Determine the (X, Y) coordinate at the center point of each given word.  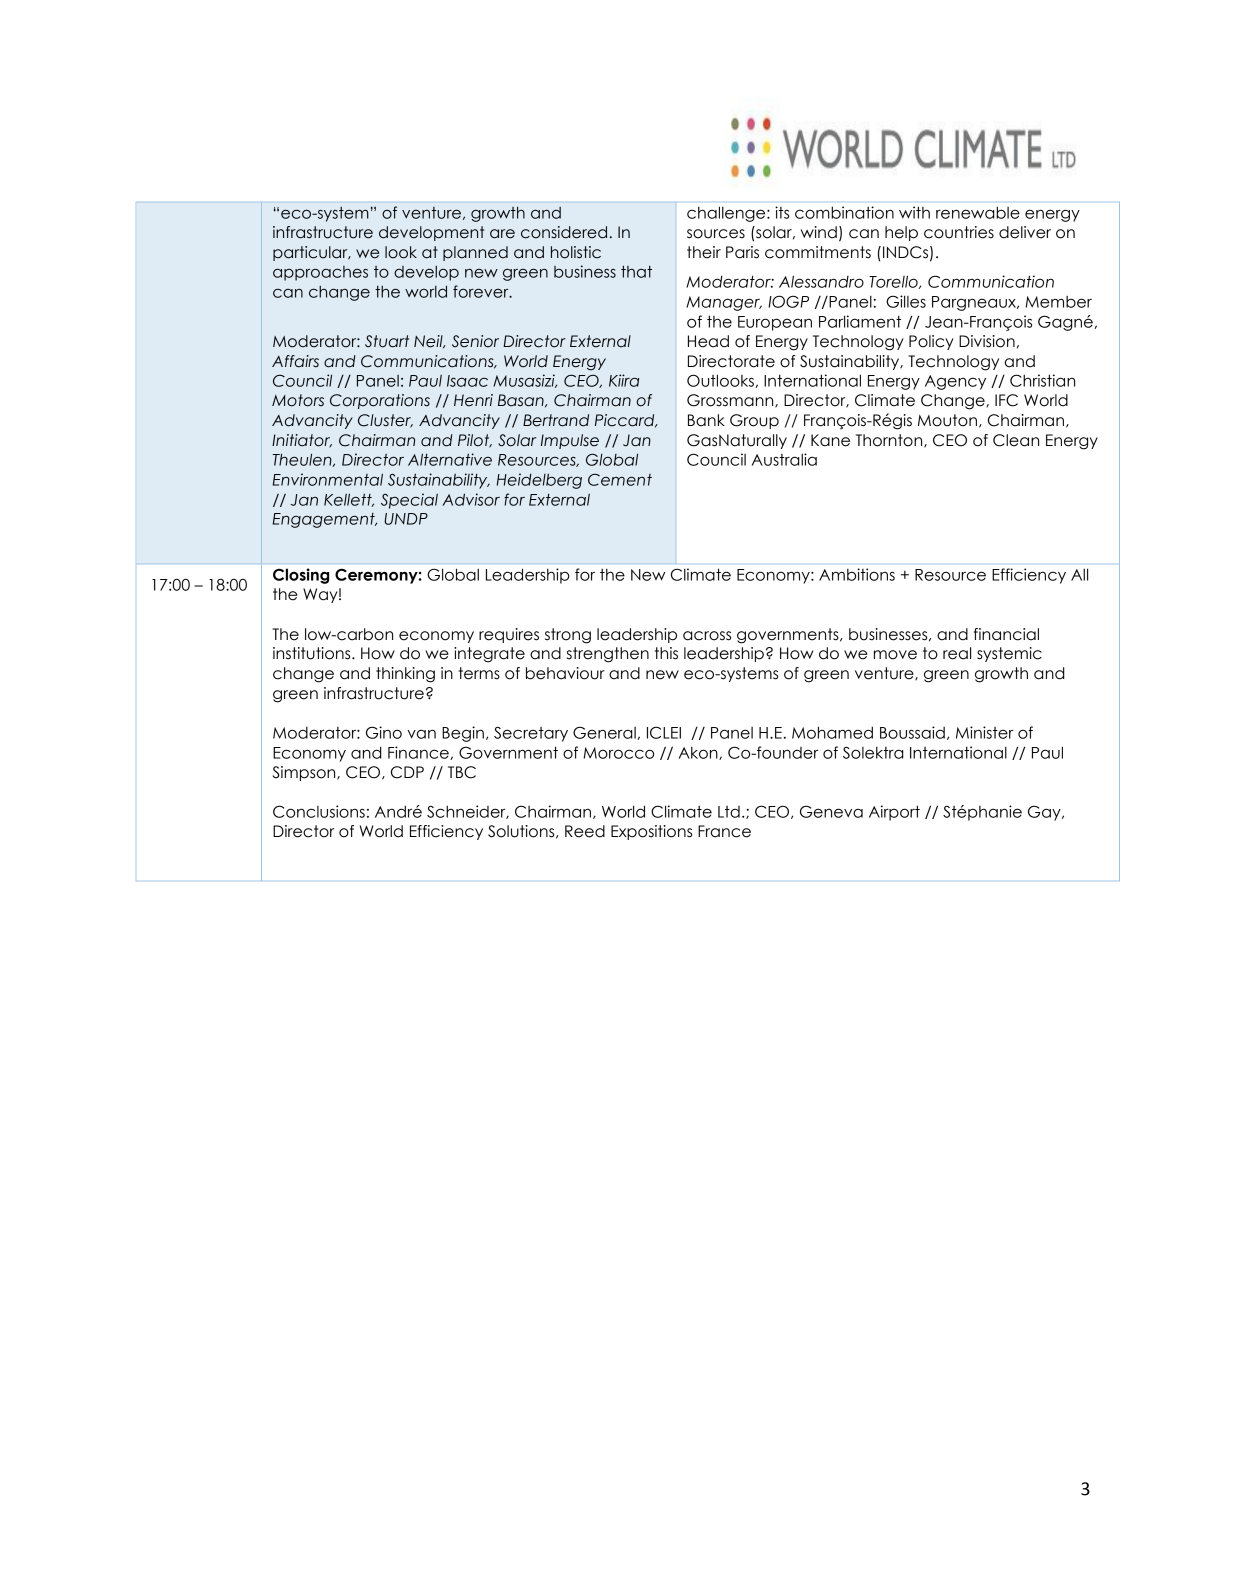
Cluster (385, 421)
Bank (706, 420)
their (704, 252)
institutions (313, 653)
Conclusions (319, 811)
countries (959, 232)
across (707, 636)
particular (311, 253)
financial (1006, 634)
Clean (1016, 440)
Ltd (729, 812)
